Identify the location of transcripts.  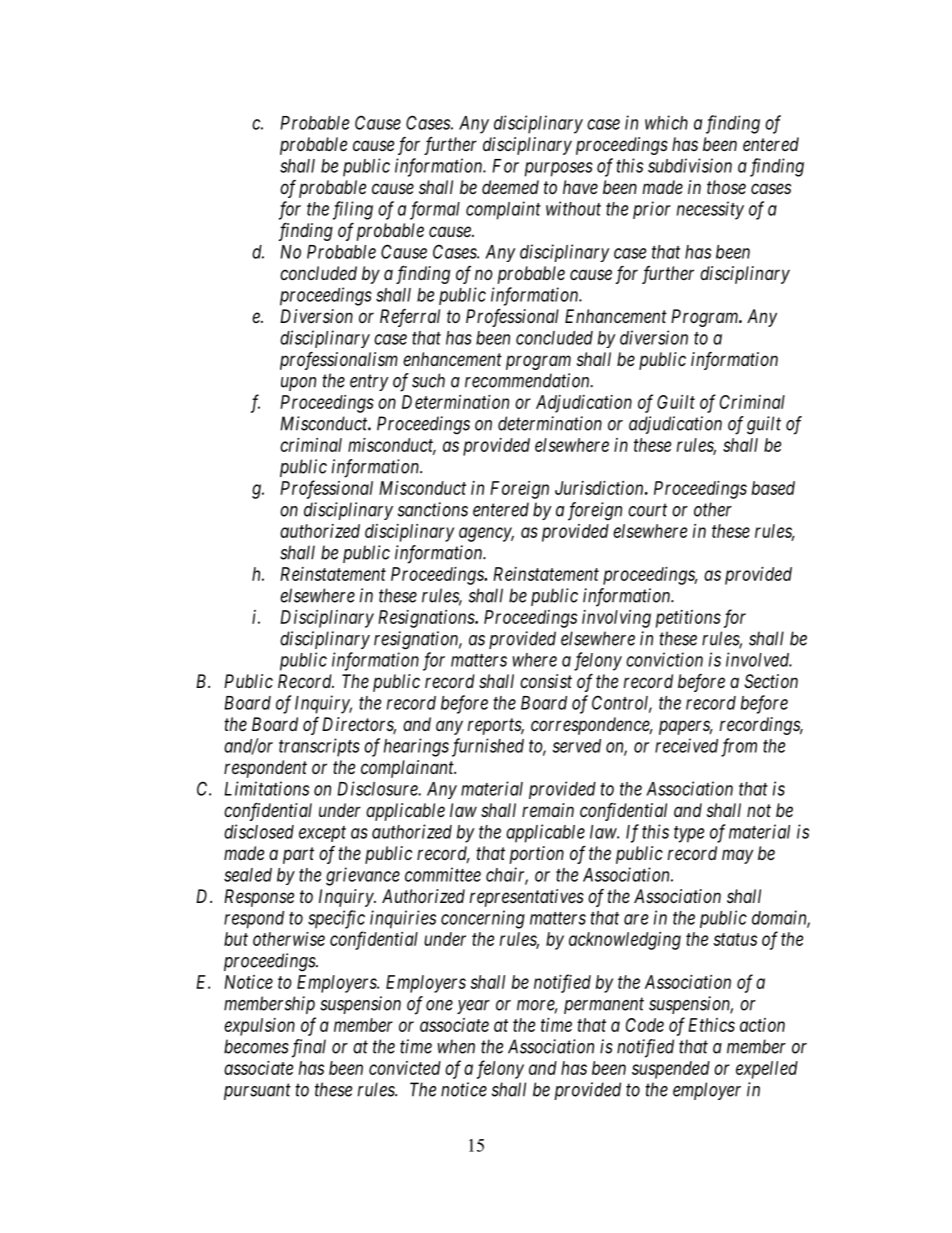
(319, 747).
